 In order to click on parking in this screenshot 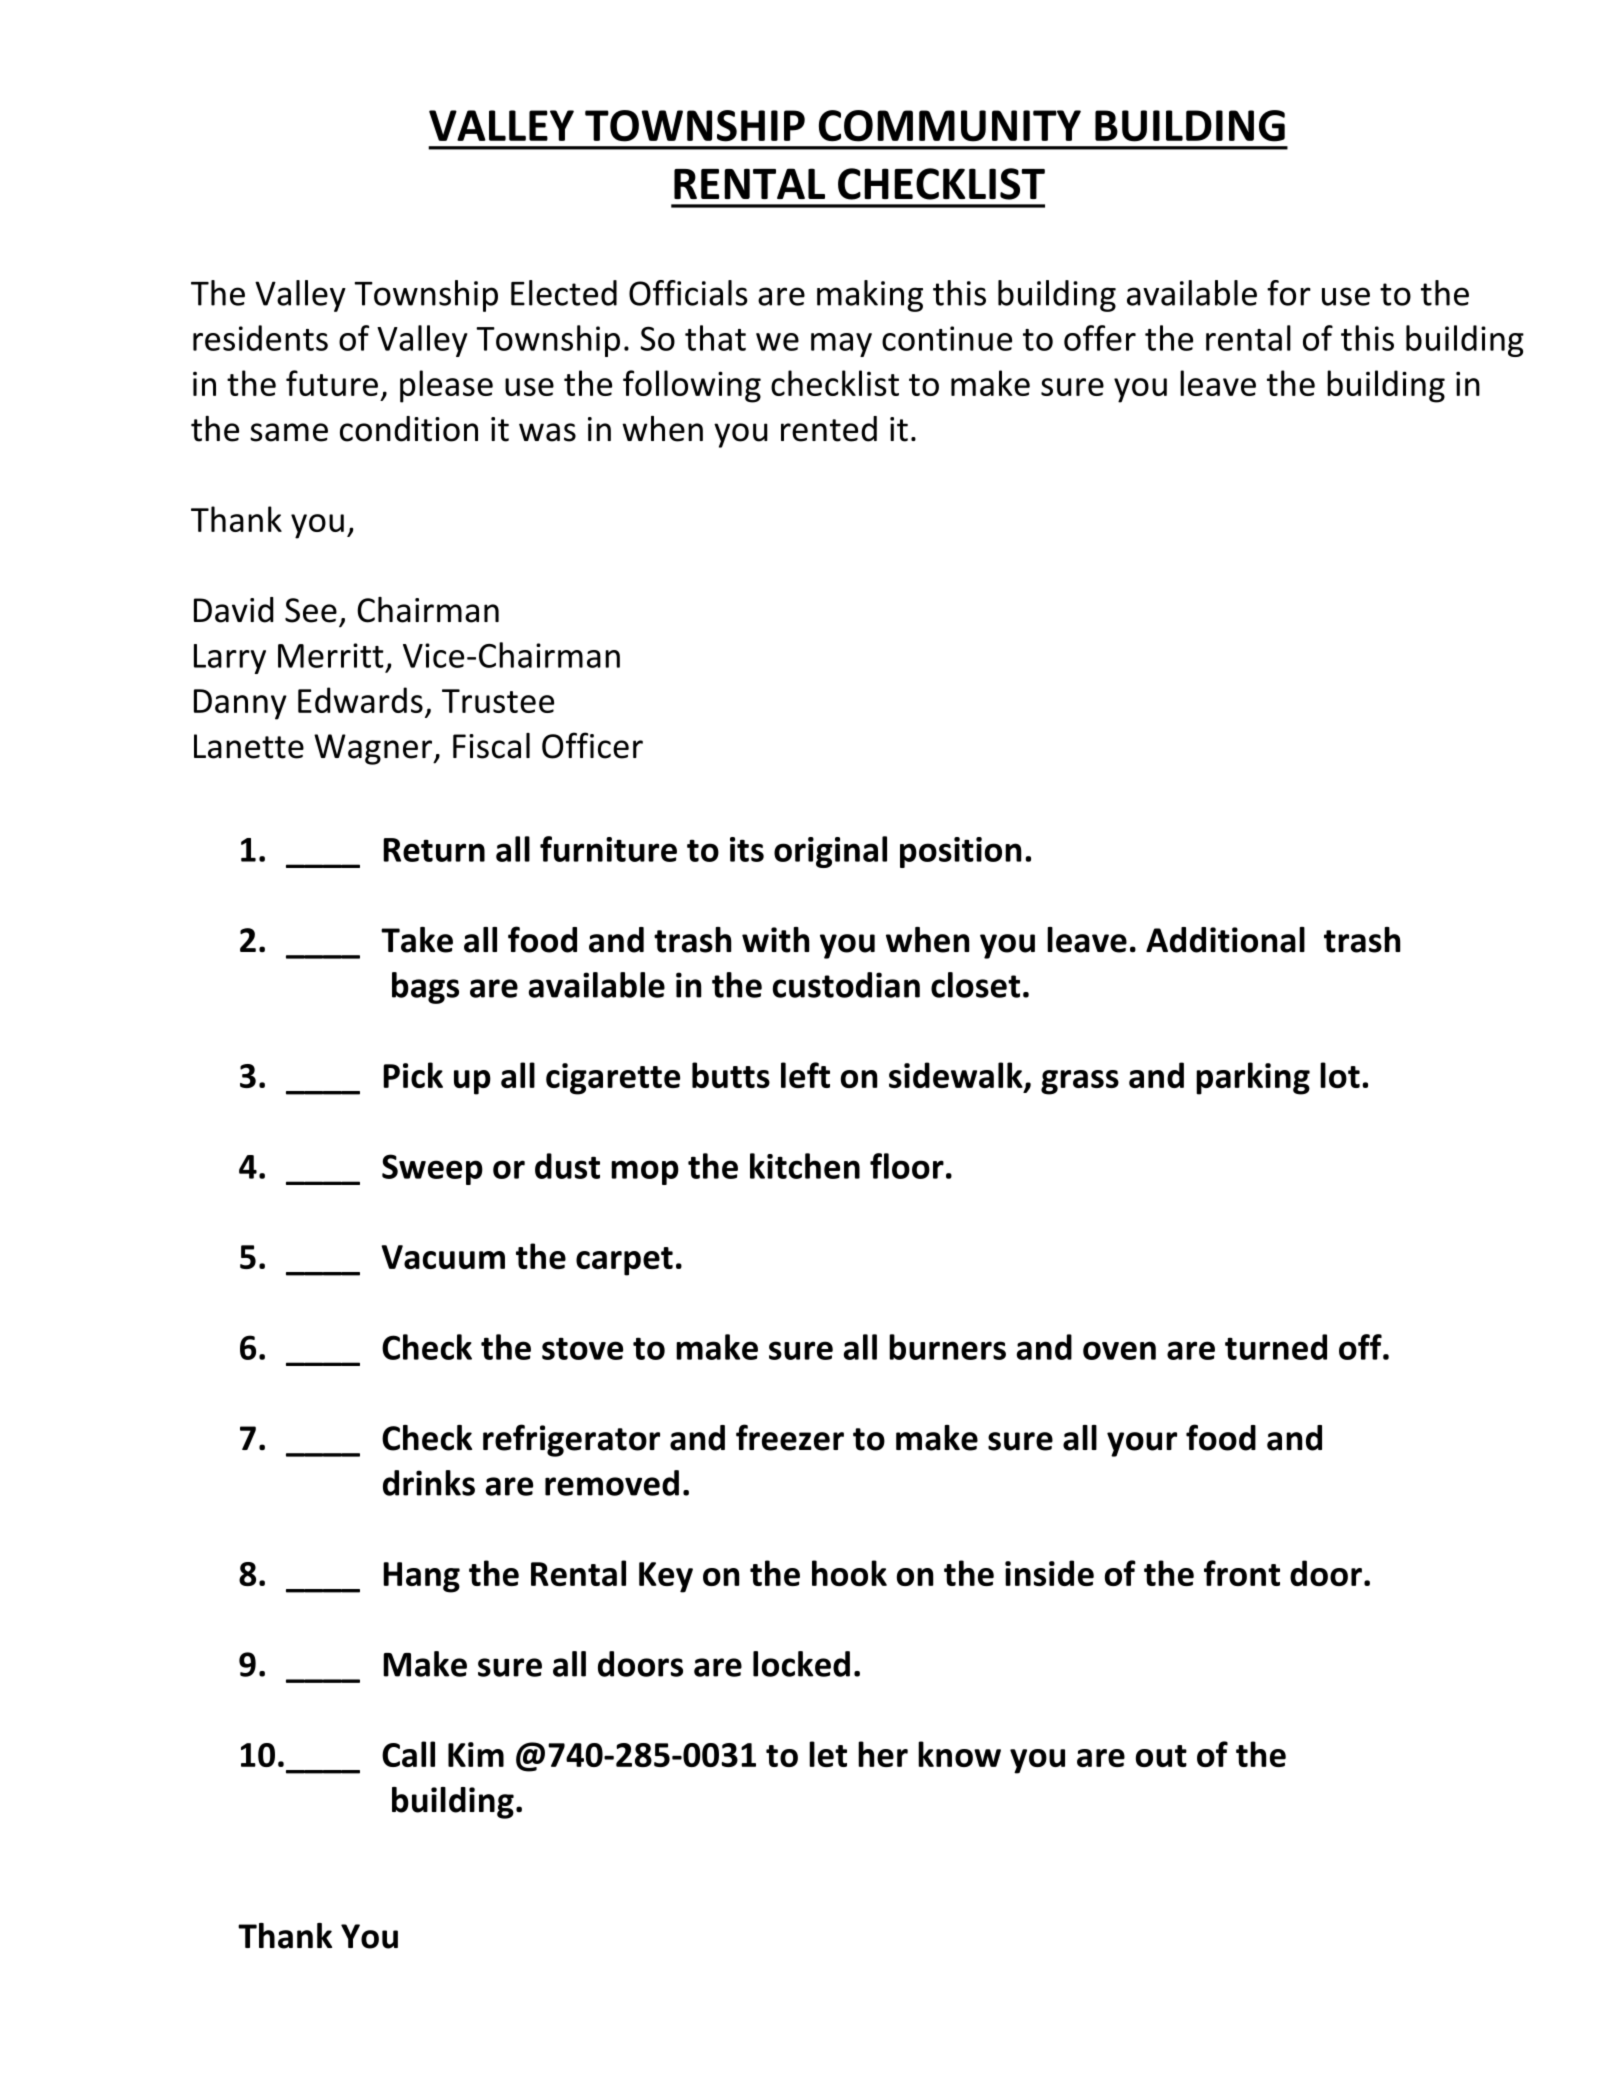, I will do `click(1253, 1078)`.
